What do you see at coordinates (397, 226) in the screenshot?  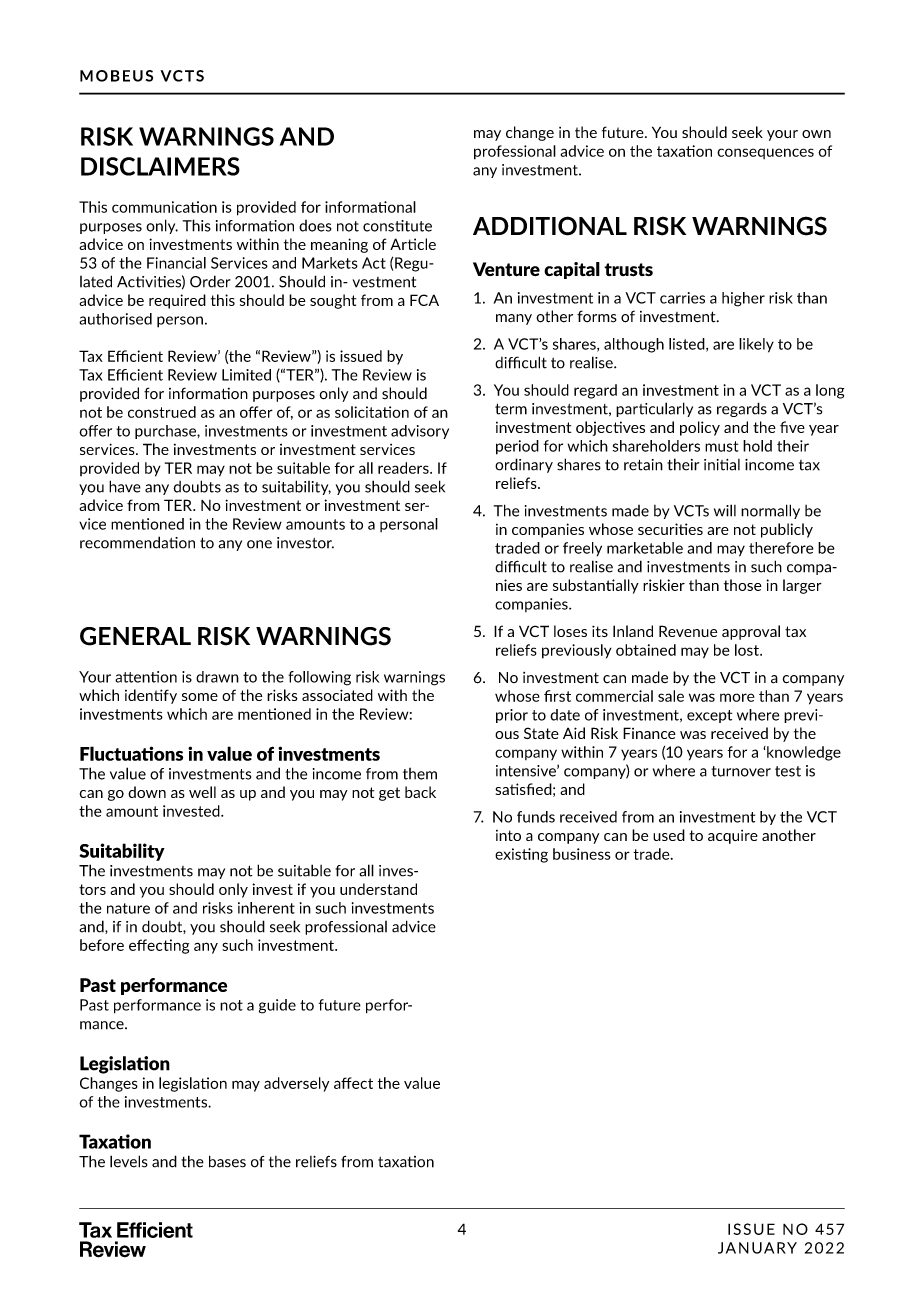 I see `constitute` at bounding box center [397, 226].
